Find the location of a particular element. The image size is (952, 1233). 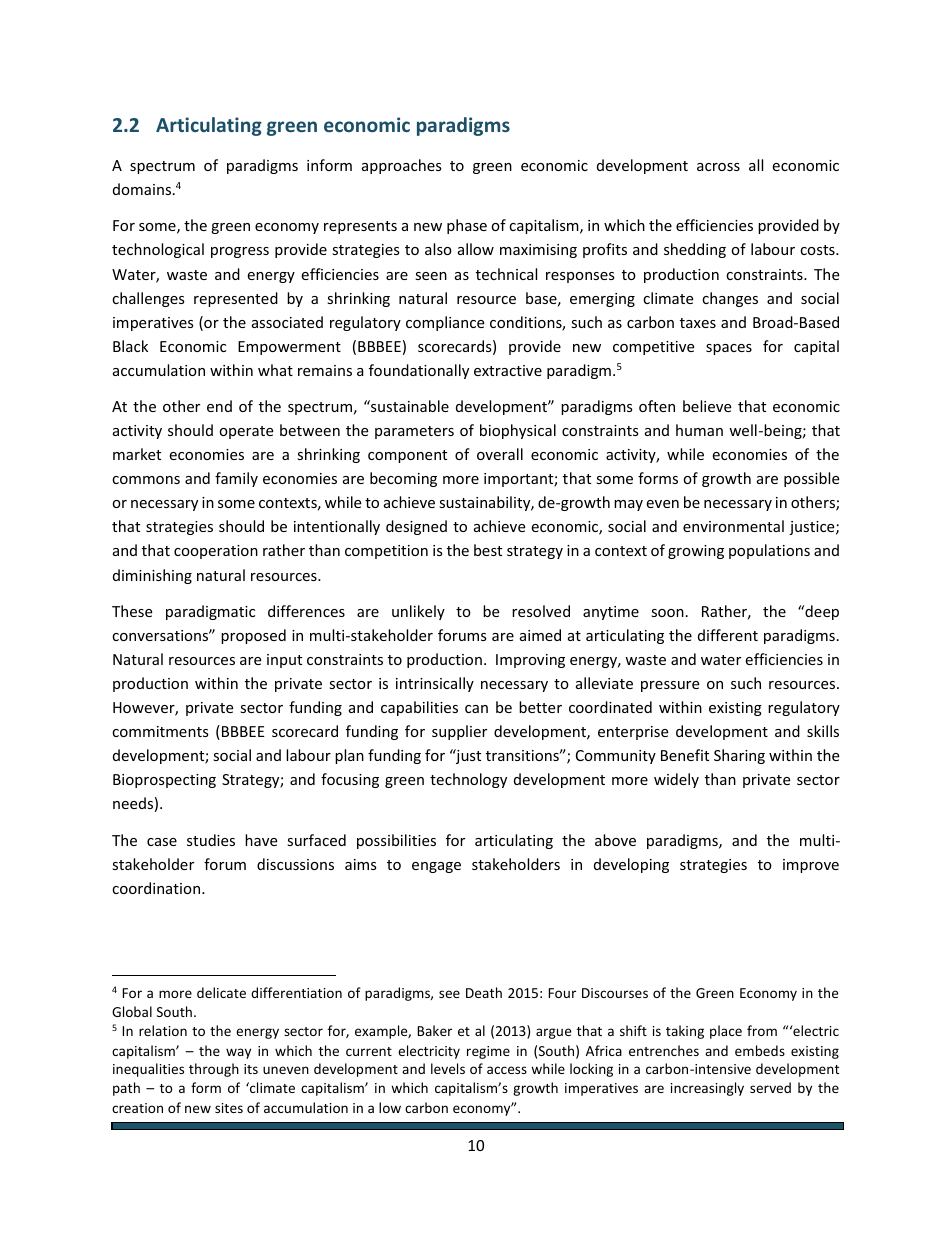

technology is located at coordinates (468, 780).
